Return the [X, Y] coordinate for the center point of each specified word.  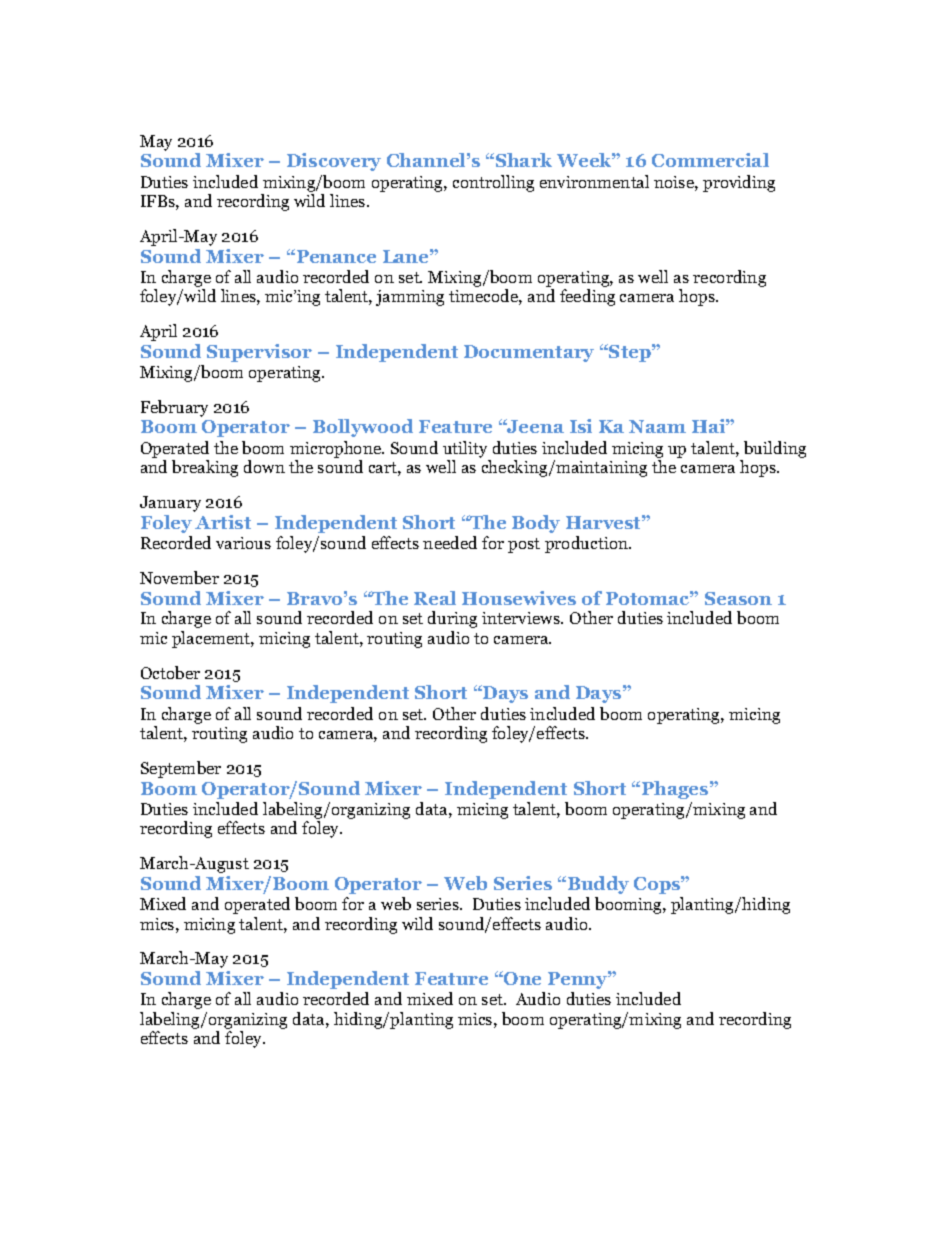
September [181, 769]
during [452, 619]
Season [738, 598]
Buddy [597, 885]
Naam [657, 426]
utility [465, 449]
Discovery [334, 162]
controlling [493, 183]
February [174, 408]
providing [739, 183]
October [170, 672]
